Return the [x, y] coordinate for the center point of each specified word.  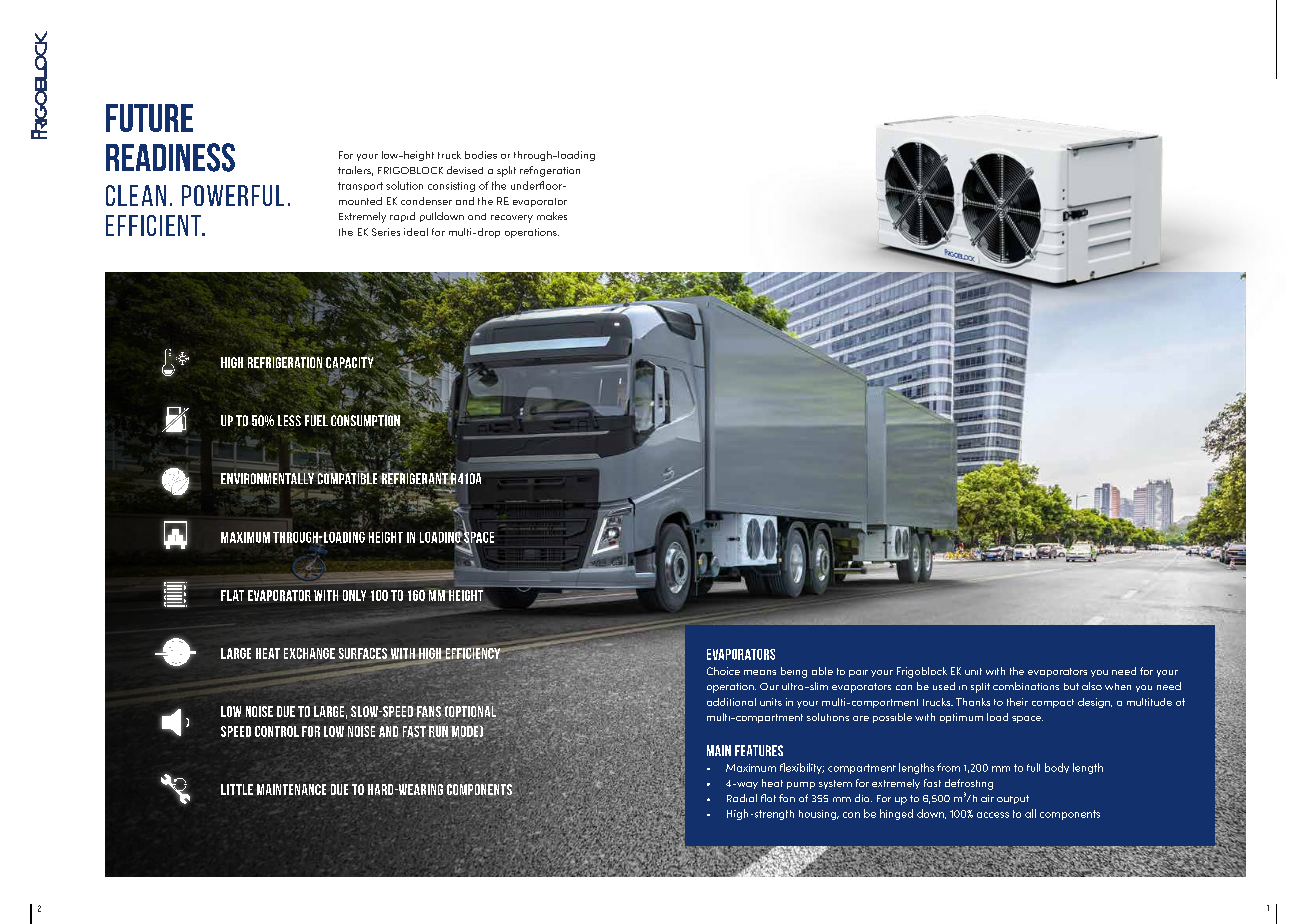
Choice [723, 671]
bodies [481, 155]
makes [552, 216]
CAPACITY [350, 363]
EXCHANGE [309, 653]
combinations [1026, 686]
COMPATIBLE [347, 478]
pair [858, 673]
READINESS [170, 157]
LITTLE [237, 789]
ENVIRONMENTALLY [268, 477]
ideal [416, 232]
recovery [512, 219]
